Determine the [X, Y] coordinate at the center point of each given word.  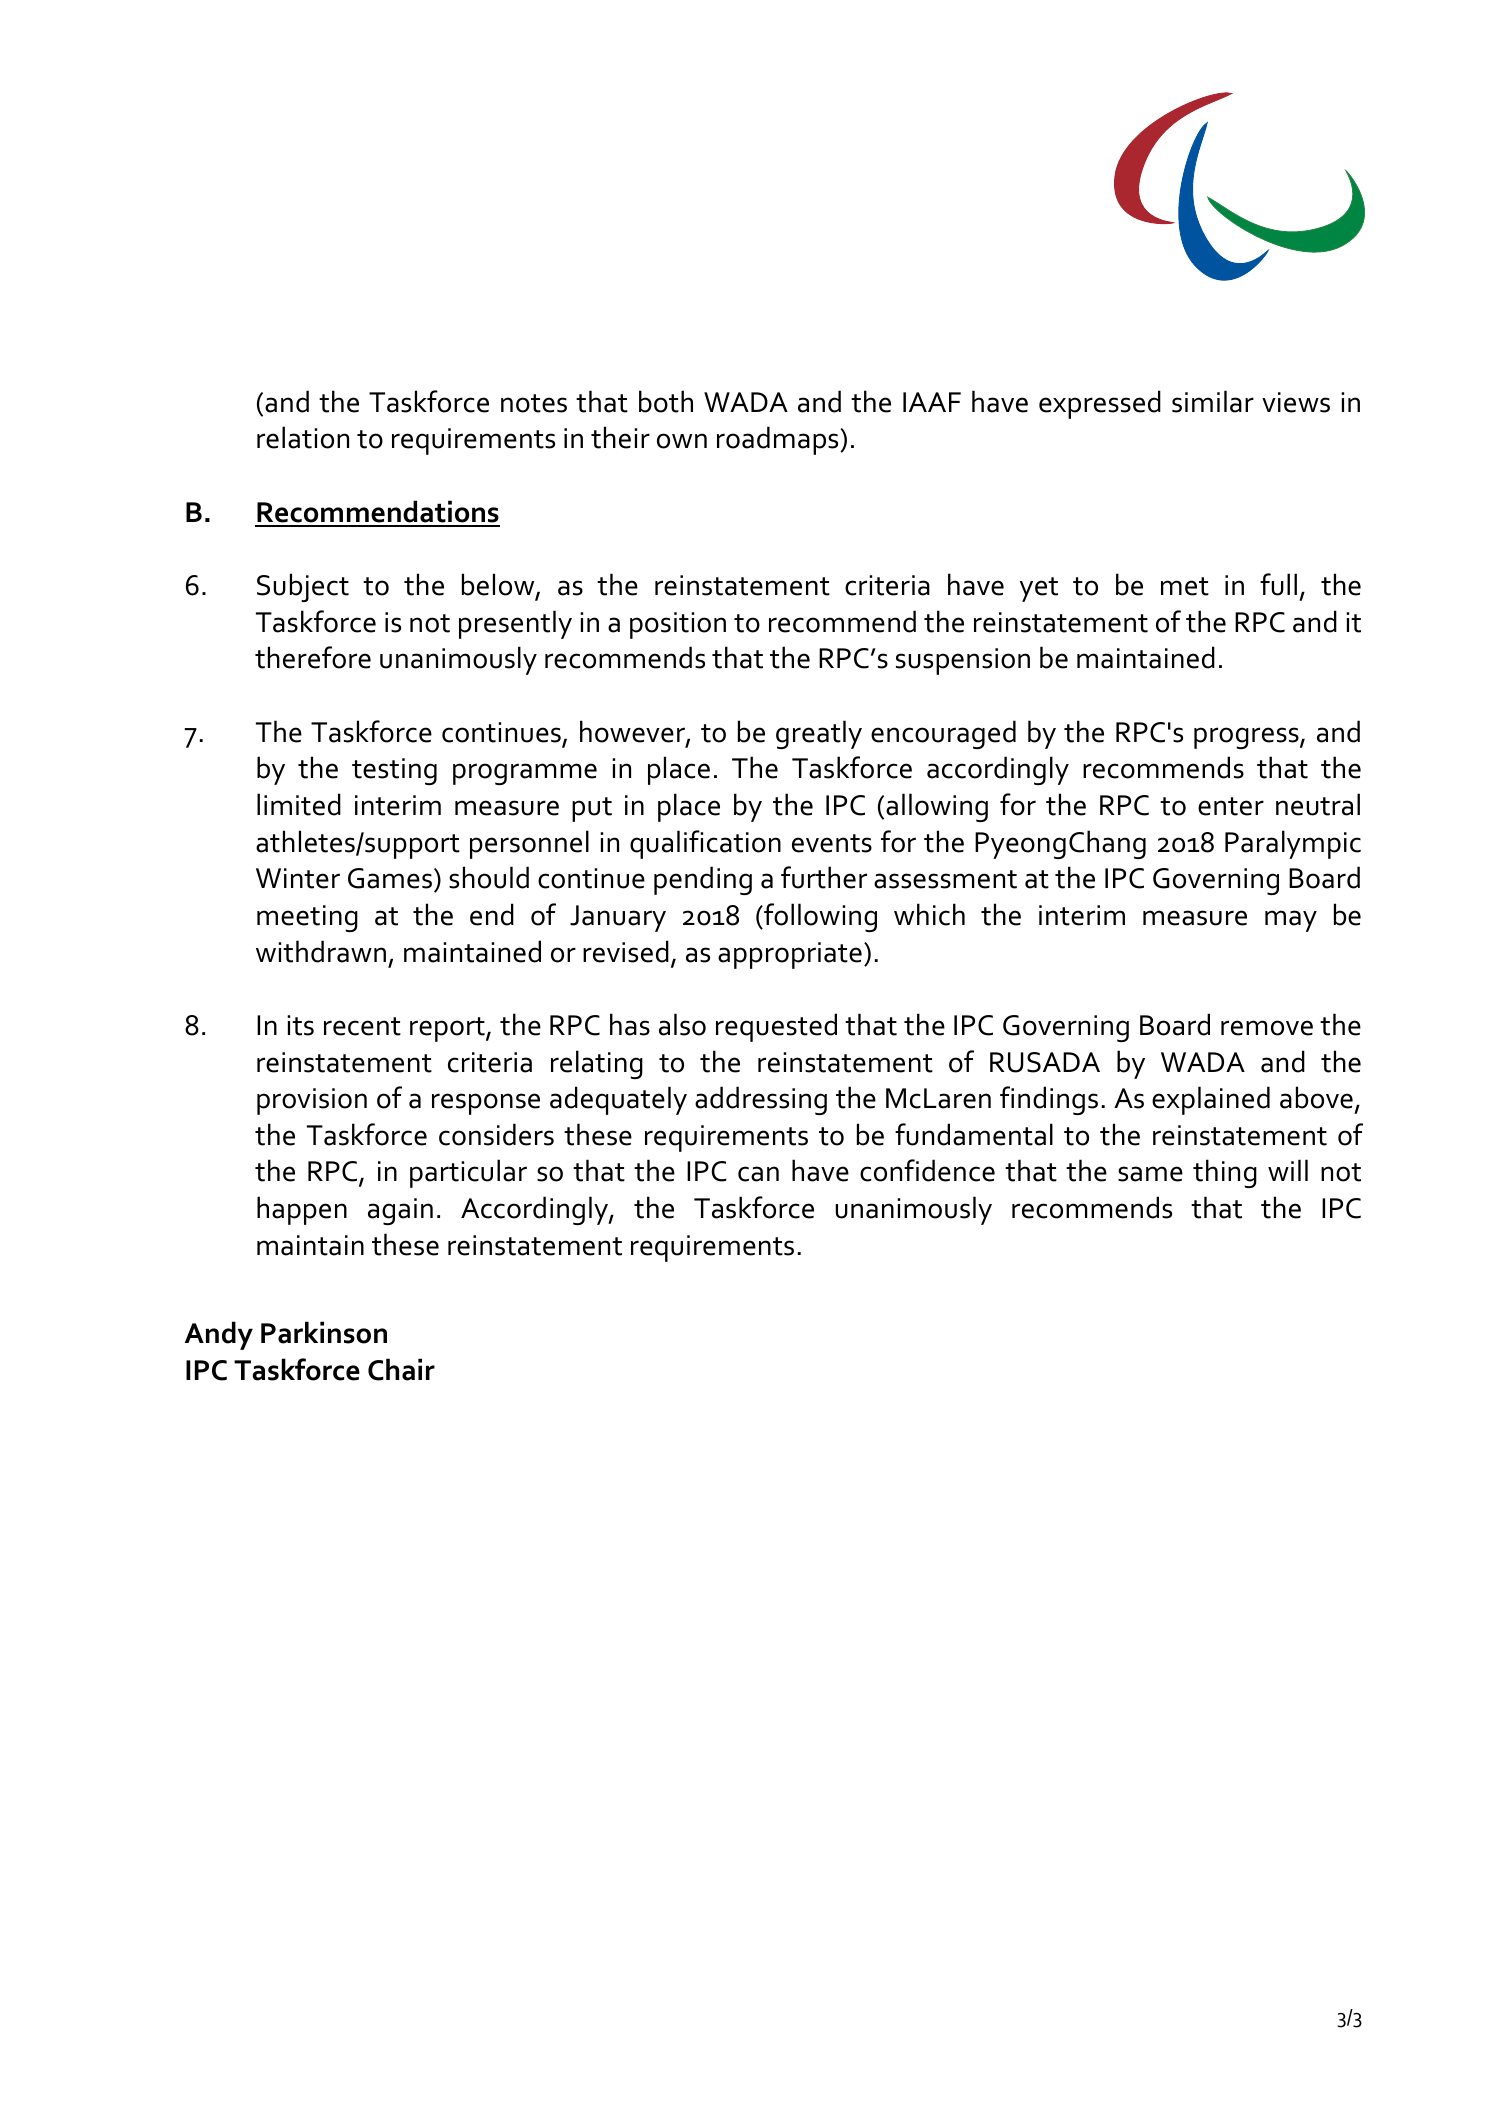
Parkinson [324, 1332]
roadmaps [779, 440]
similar [1213, 401]
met [1185, 586]
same [1150, 1174]
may [1291, 921]
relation [303, 437]
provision [312, 1101]
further [824, 877]
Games [391, 880]
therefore [313, 657]
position [678, 625]
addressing [761, 1100]
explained [1211, 1100]
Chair [401, 1369]
